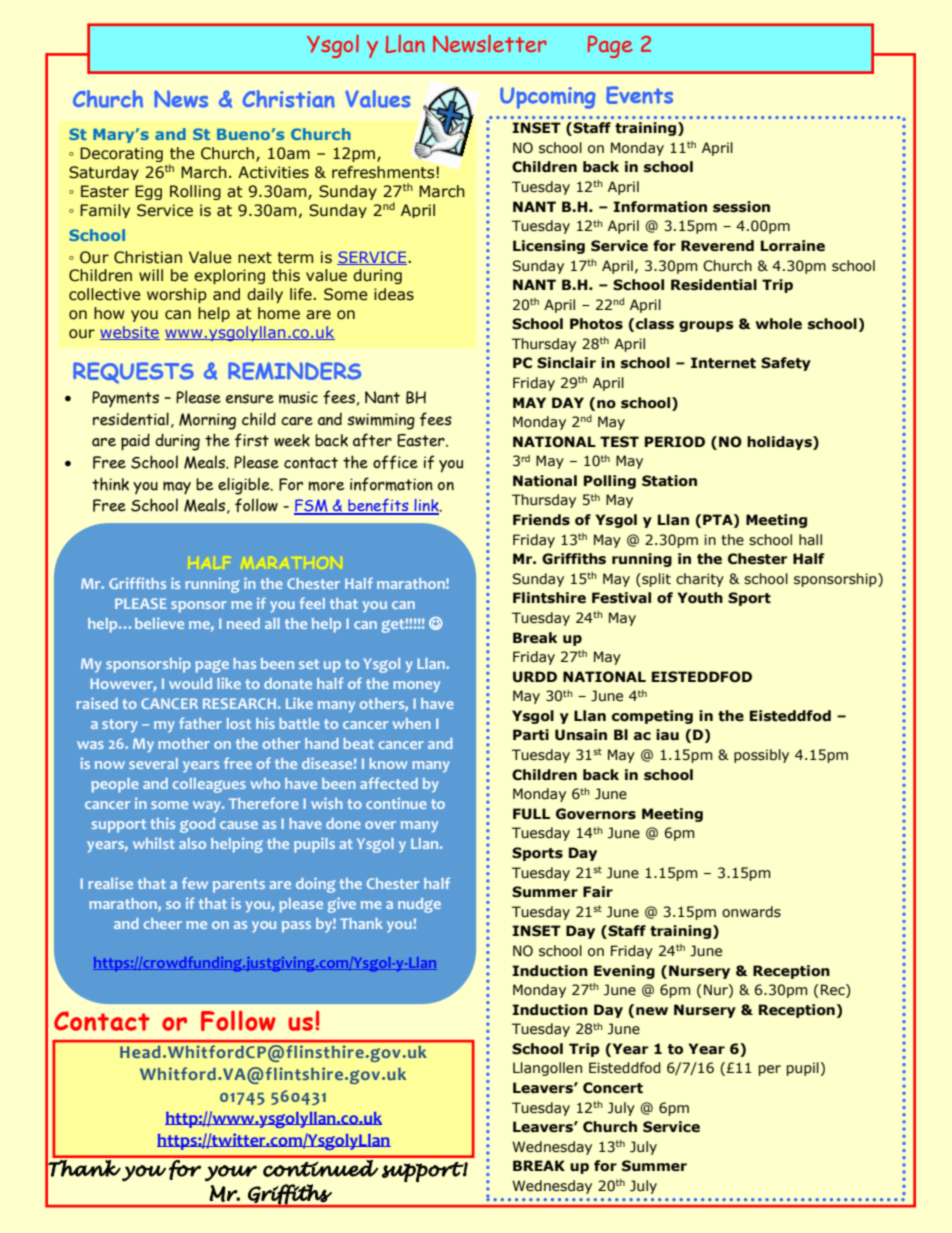  What do you see at coordinates (190, 683) in the screenshot?
I see `would` at bounding box center [190, 683].
